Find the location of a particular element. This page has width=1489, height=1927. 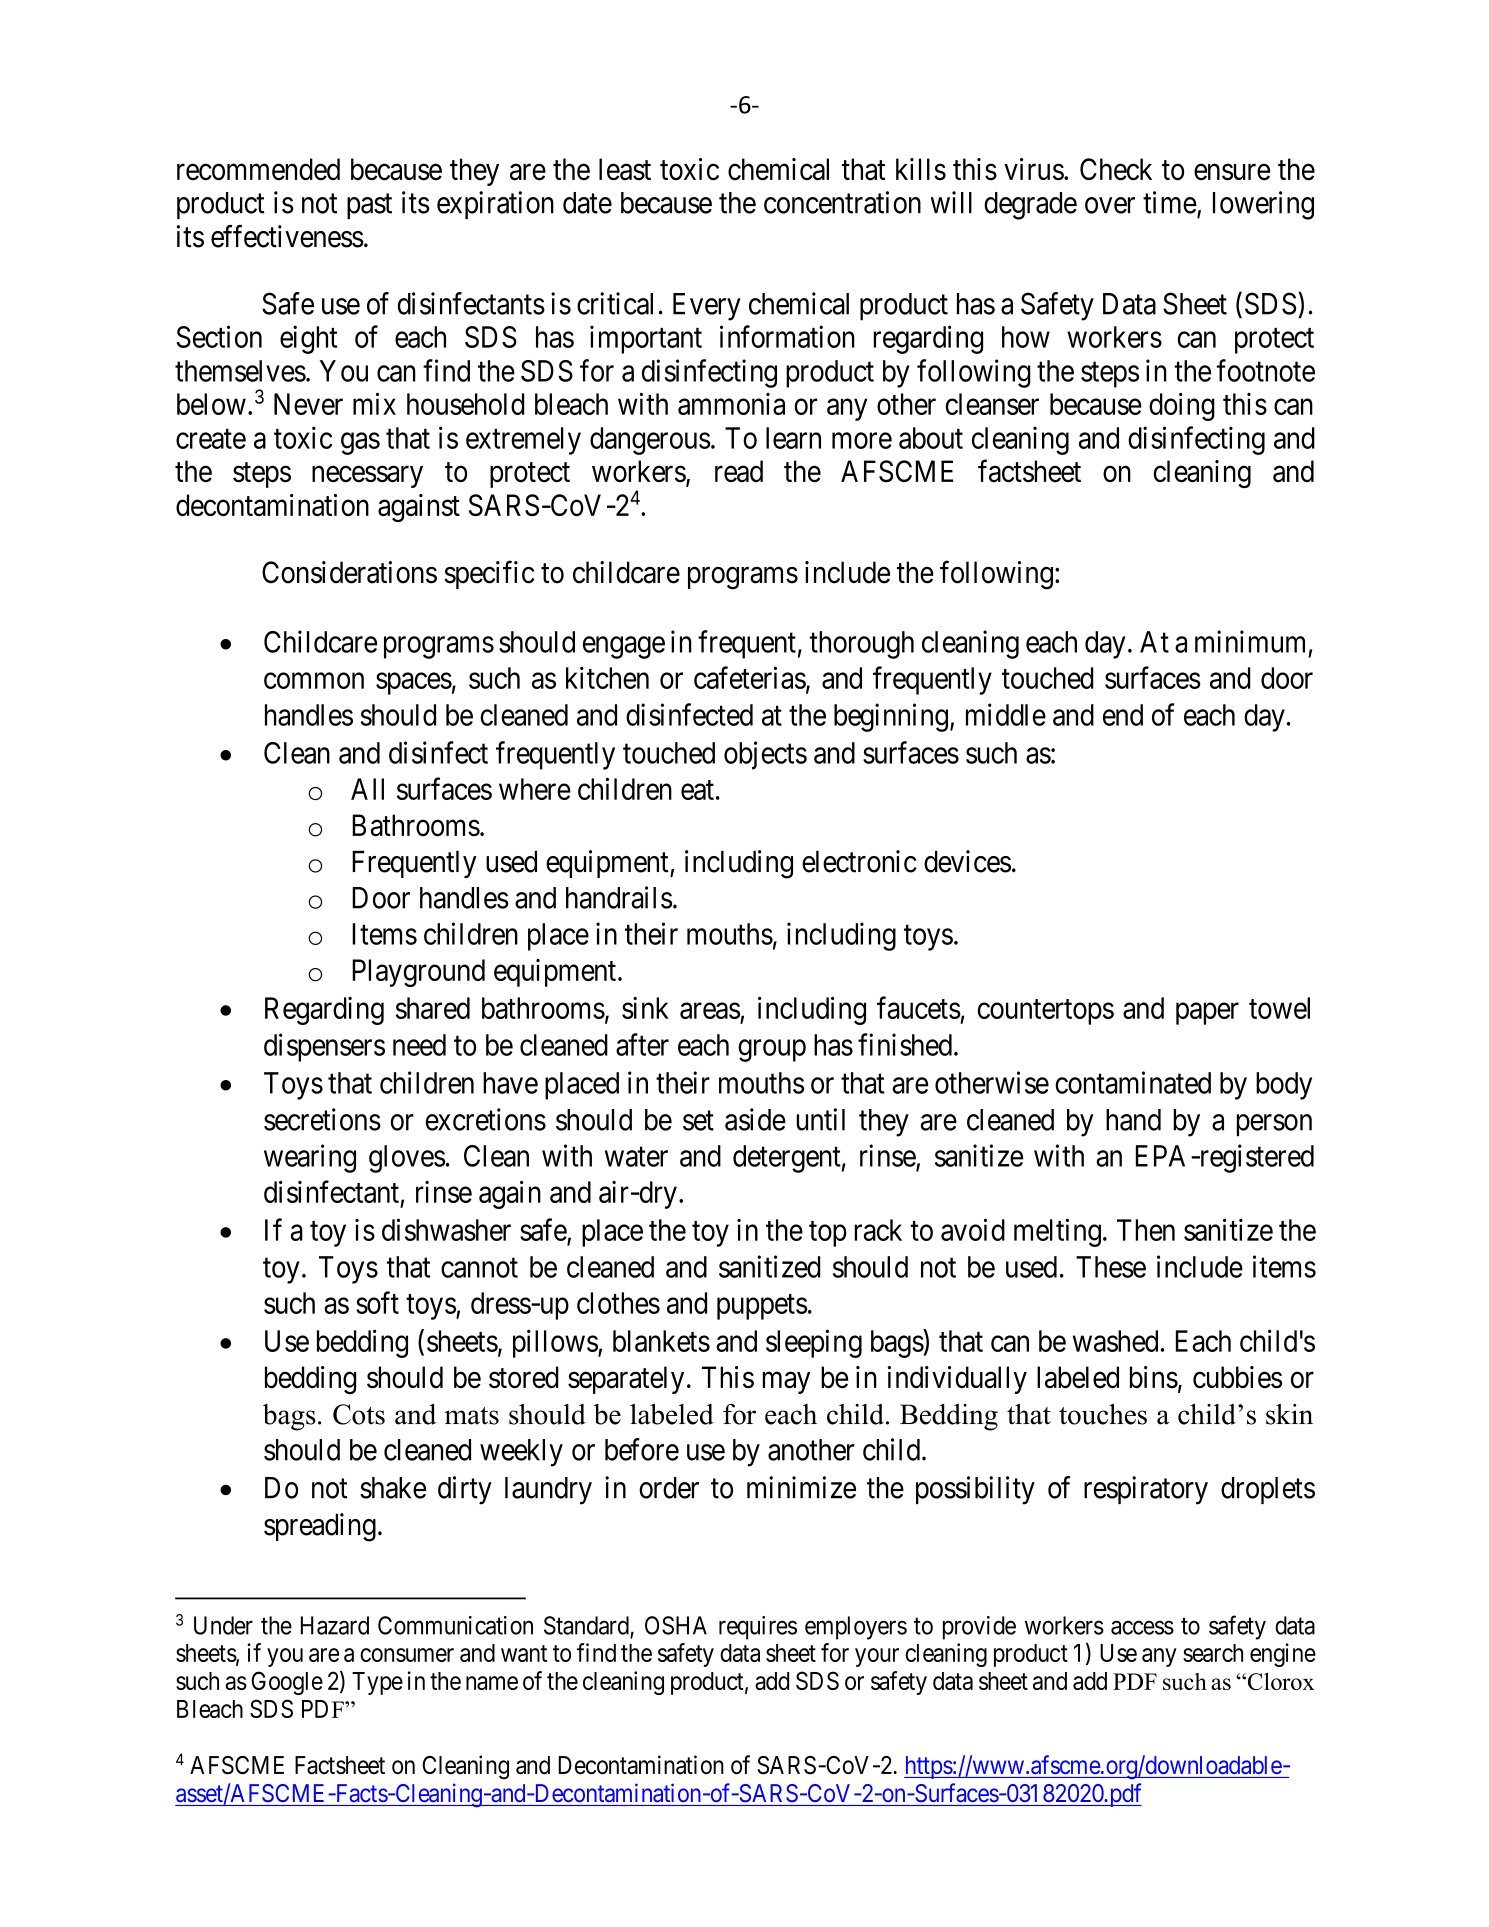

thorough is located at coordinates (862, 645).
